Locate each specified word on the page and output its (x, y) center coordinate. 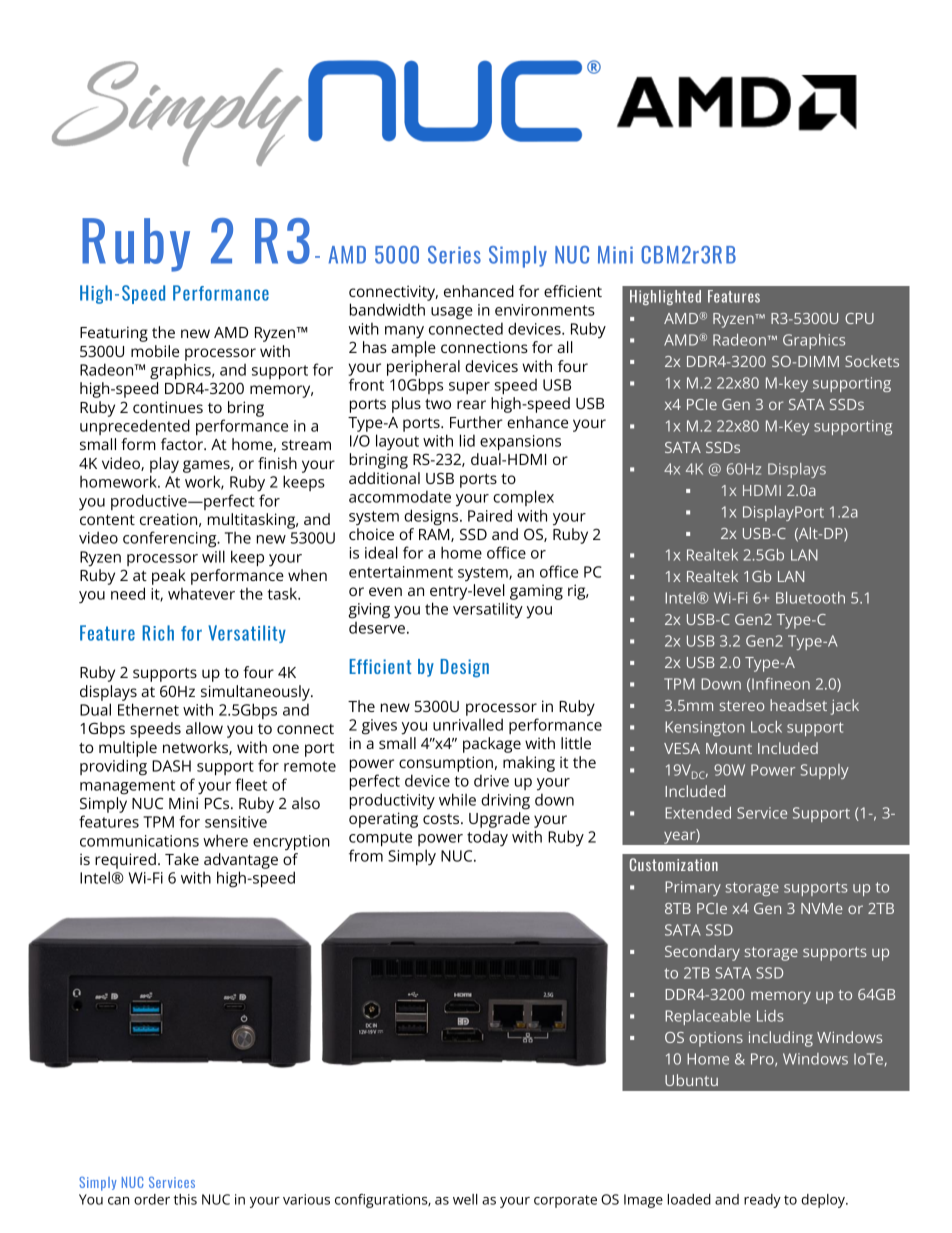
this (185, 1199)
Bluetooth (810, 598)
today (487, 838)
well (465, 1199)
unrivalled (468, 724)
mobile (155, 351)
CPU (859, 318)
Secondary (702, 953)
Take (182, 859)
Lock (766, 727)
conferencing (171, 539)
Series (454, 255)
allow (204, 728)
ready (762, 1201)
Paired (490, 515)
